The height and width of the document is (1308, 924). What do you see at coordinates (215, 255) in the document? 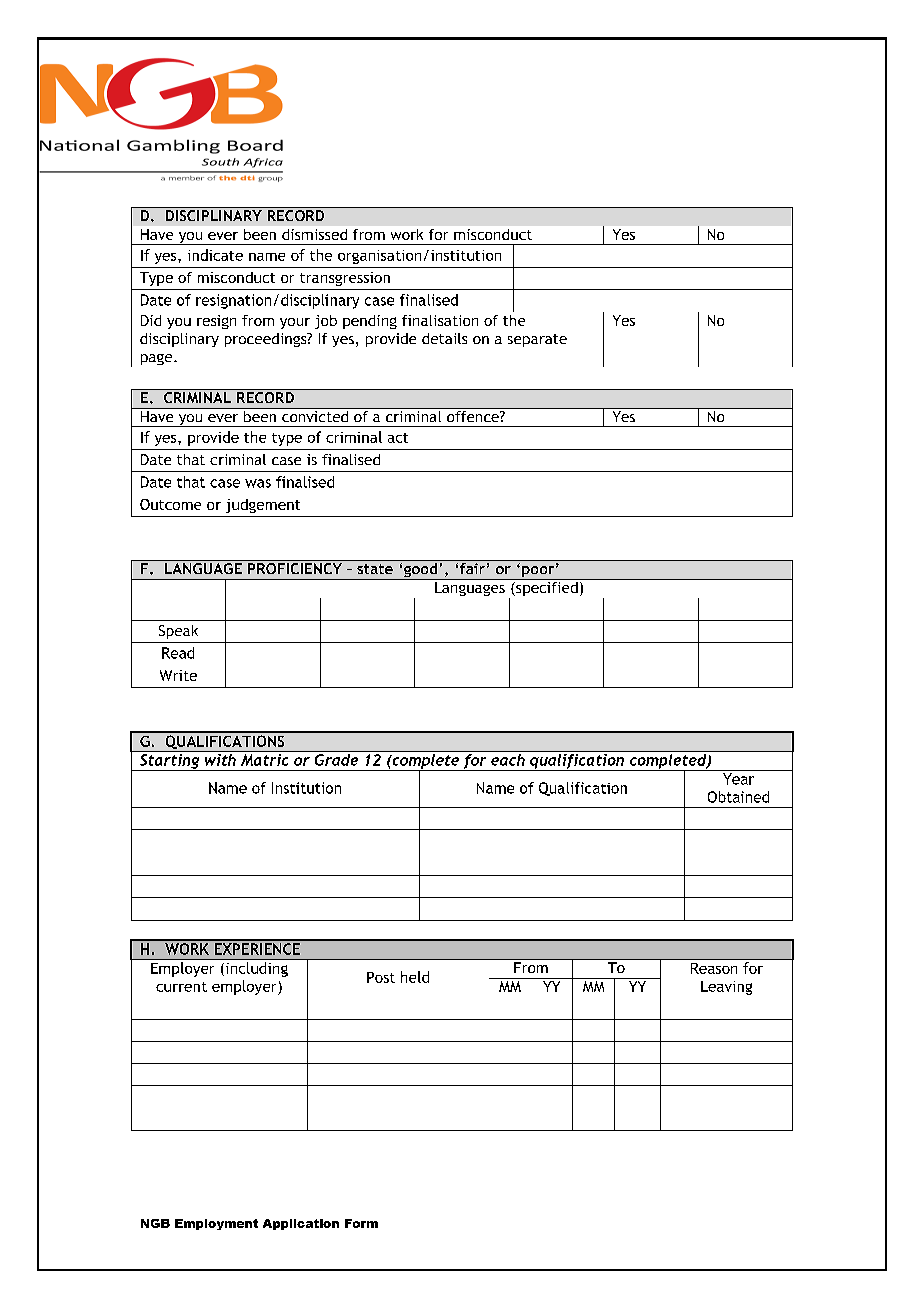
I see `indicate` at bounding box center [215, 255].
